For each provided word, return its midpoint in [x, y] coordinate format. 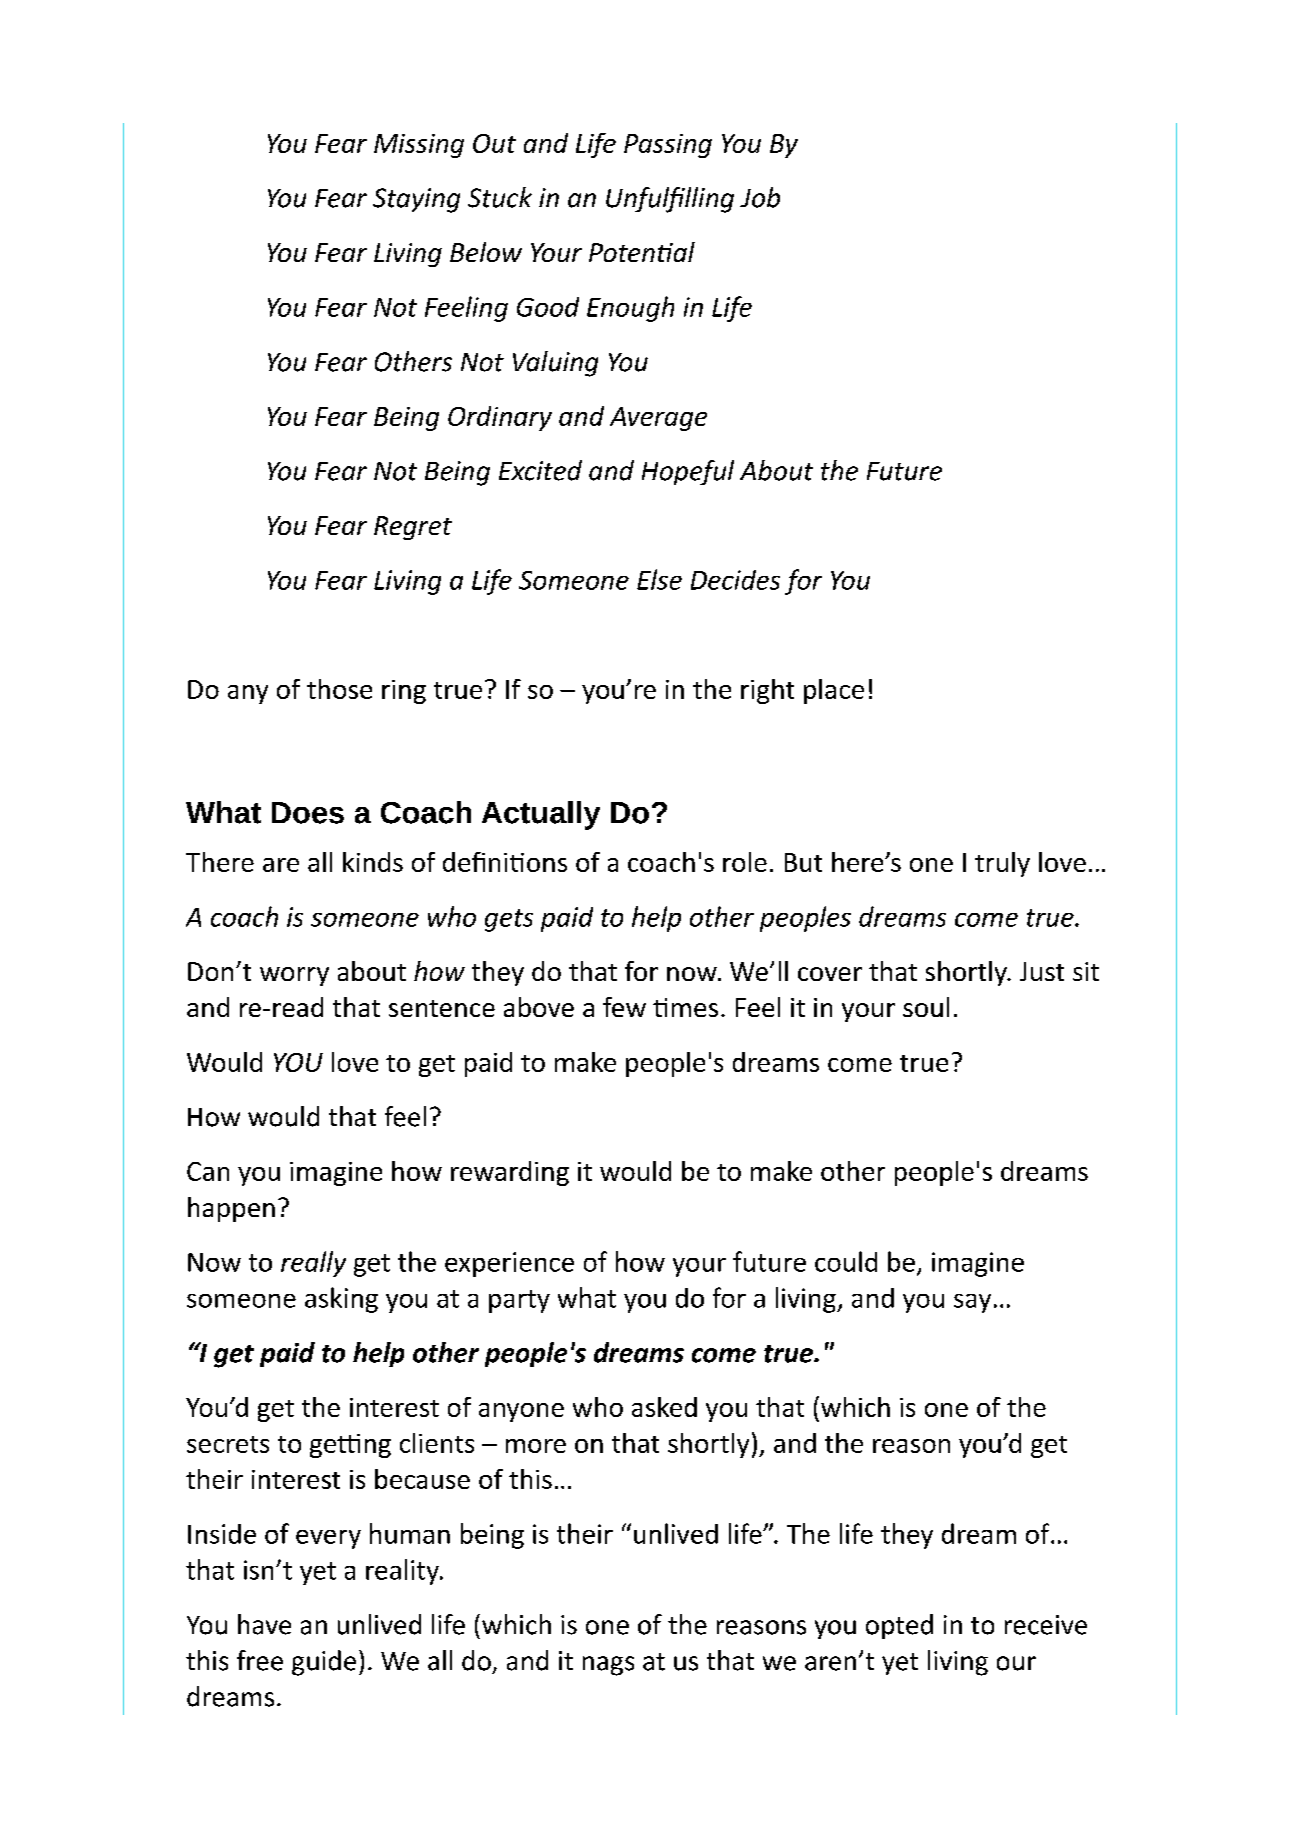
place [834, 691]
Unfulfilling [670, 200]
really [313, 1264]
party [519, 1301]
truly [1002, 864]
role [745, 862]
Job [760, 197]
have [264, 1624]
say [972, 1303]
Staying [416, 200]
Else [659, 579]
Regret [413, 528]
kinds [373, 862]
